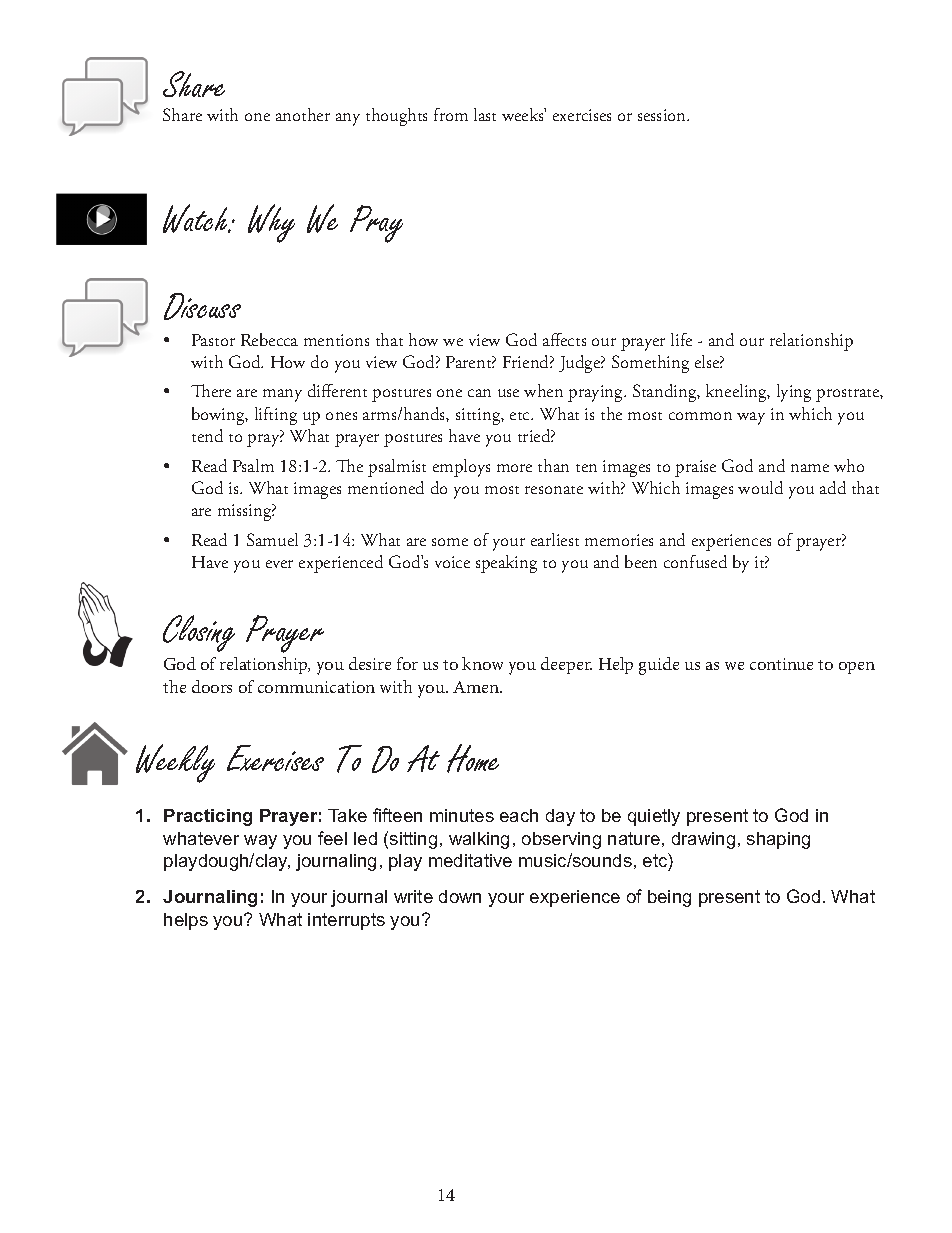 The image size is (952, 1233). I want to click on Rebecca, so click(269, 339).
